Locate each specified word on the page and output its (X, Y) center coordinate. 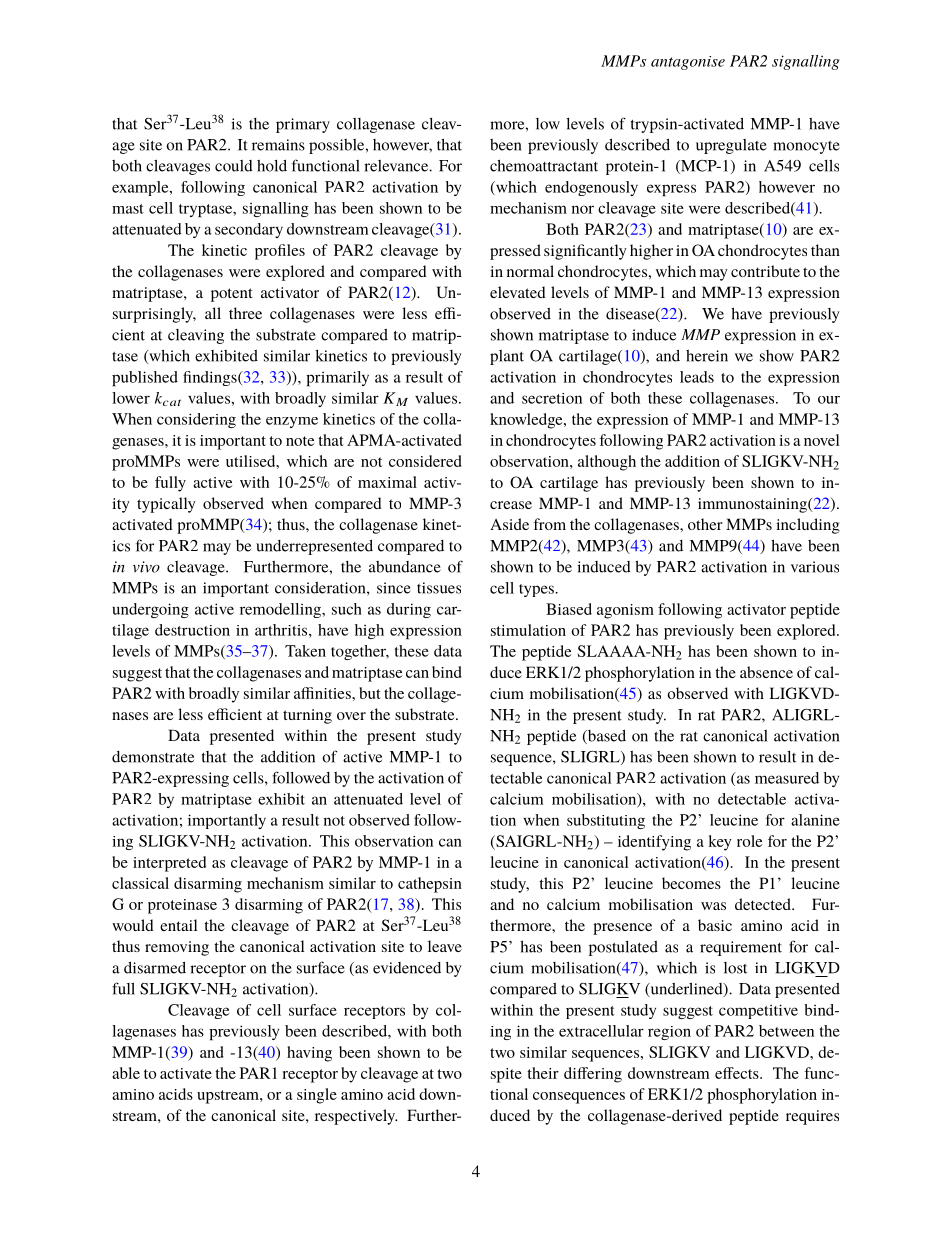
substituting (606, 821)
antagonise (688, 63)
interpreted (169, 864)
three (245, 313)
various (815, 567)
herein (707, 356)
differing (593, 1075)
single (317, 1096)
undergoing (150, 610)
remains (278, 145)
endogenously (591, 188)
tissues (439, 588)
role (750, 841)
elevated (518, 292)
